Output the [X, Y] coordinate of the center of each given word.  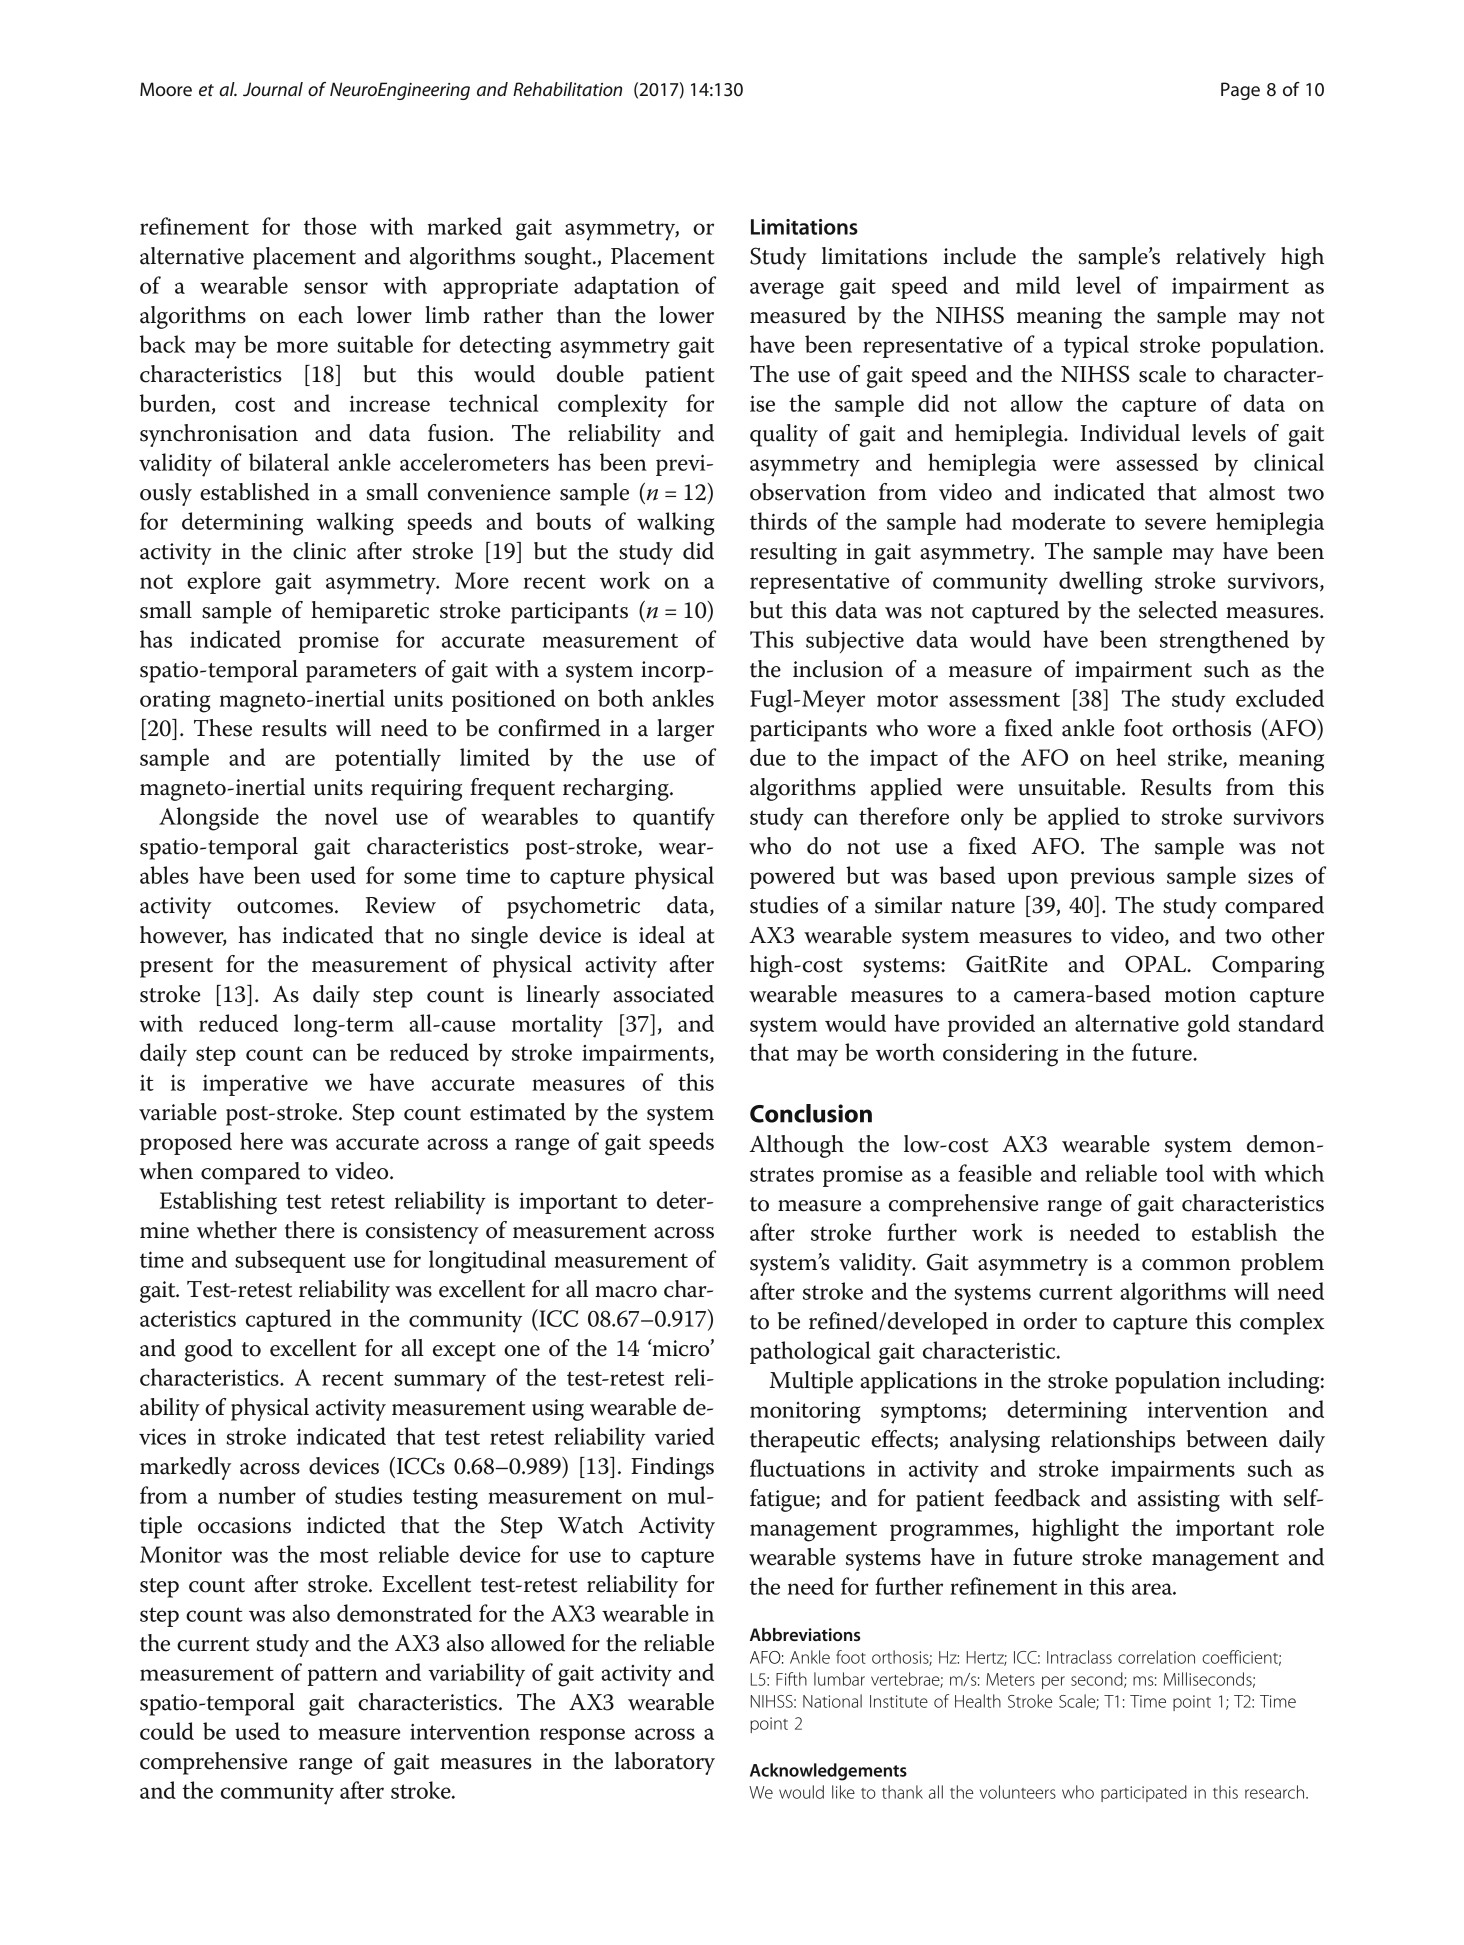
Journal [273, 89]
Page [1240, 91]
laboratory [665, 1763]
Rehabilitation [567, 89]
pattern [343, 1676]
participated [1144, 1793]
